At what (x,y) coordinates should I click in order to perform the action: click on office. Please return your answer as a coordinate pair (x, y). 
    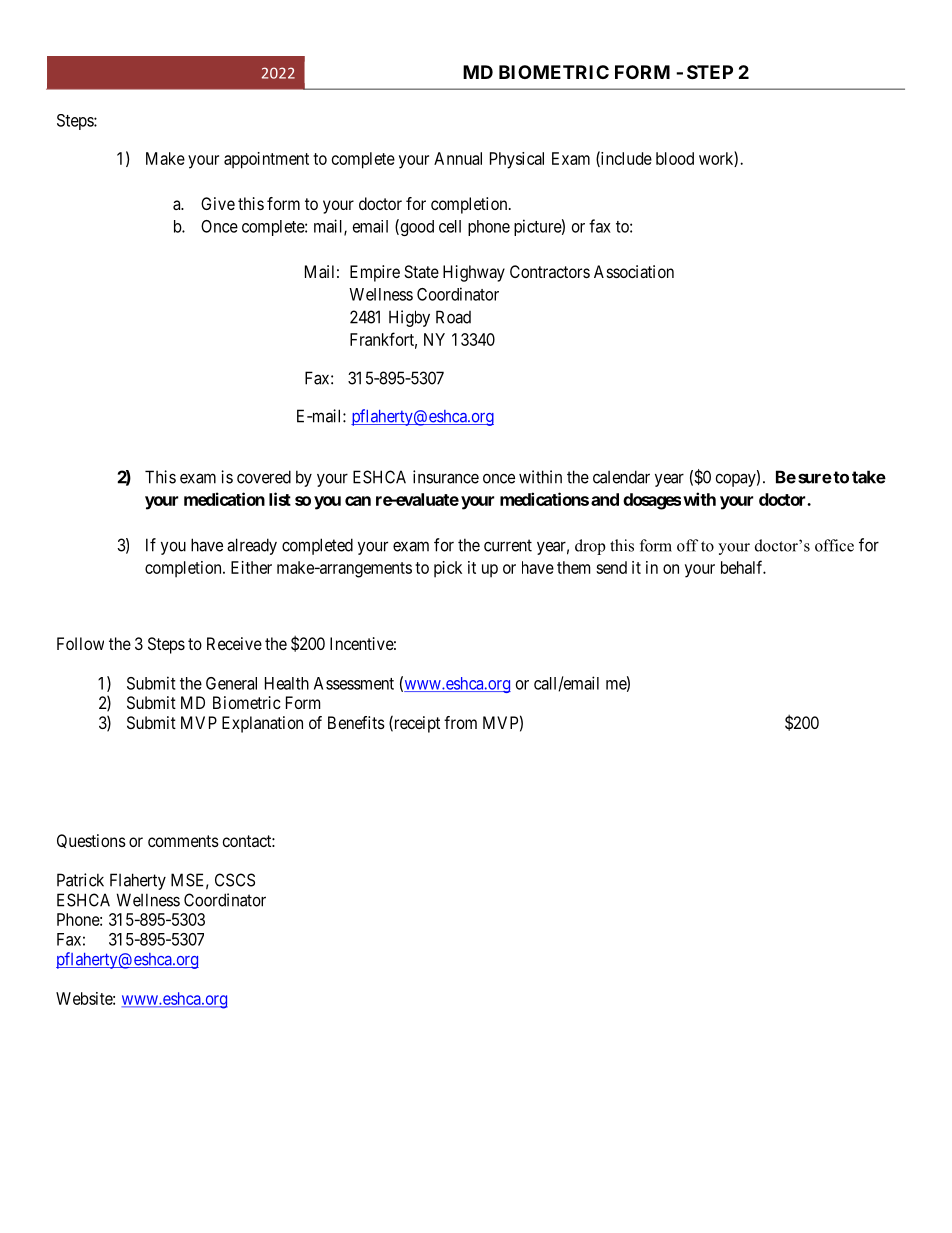
    Looking at the image, I should click on (834, 545).
